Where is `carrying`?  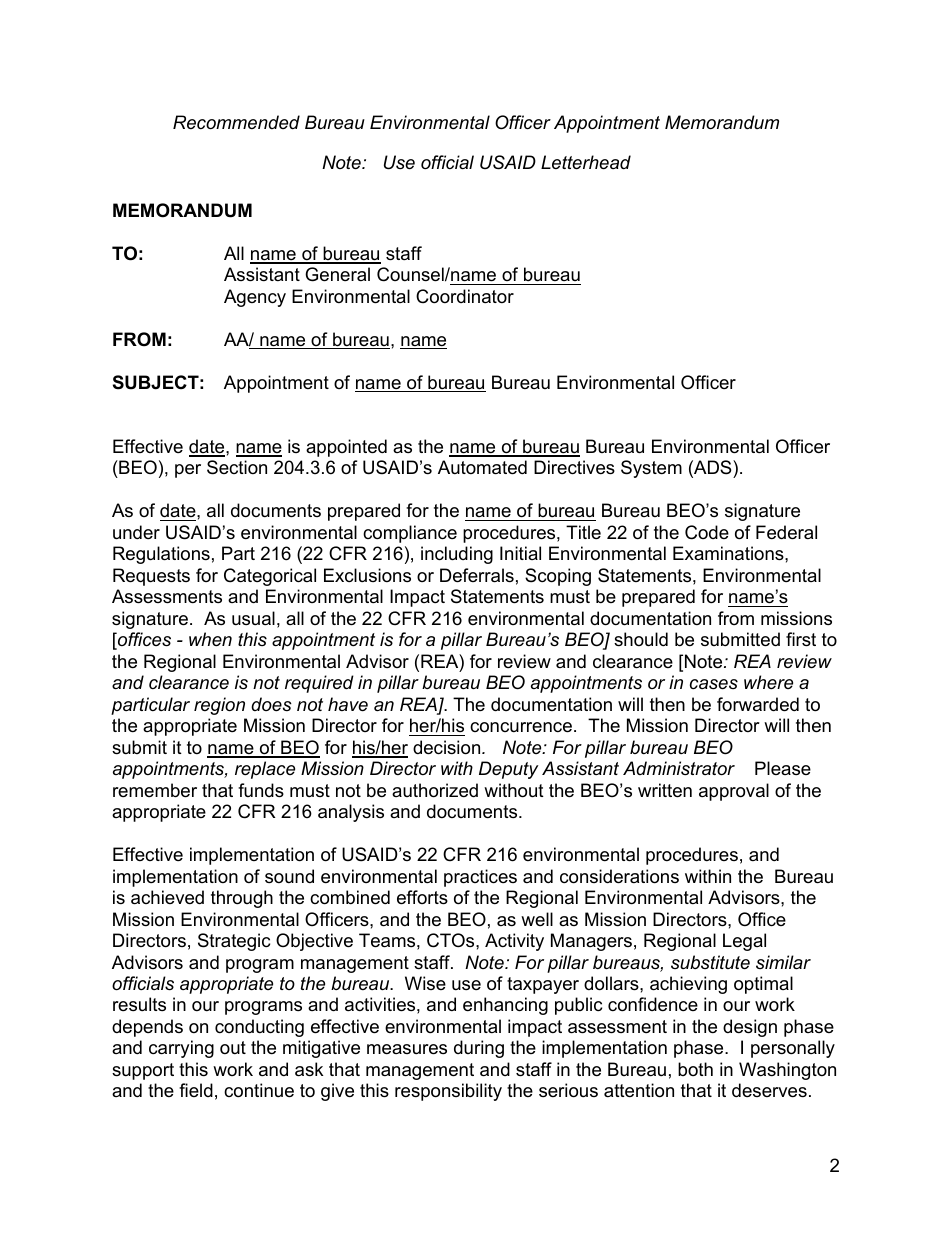
carrying is located at coordinates (181, 1049).
